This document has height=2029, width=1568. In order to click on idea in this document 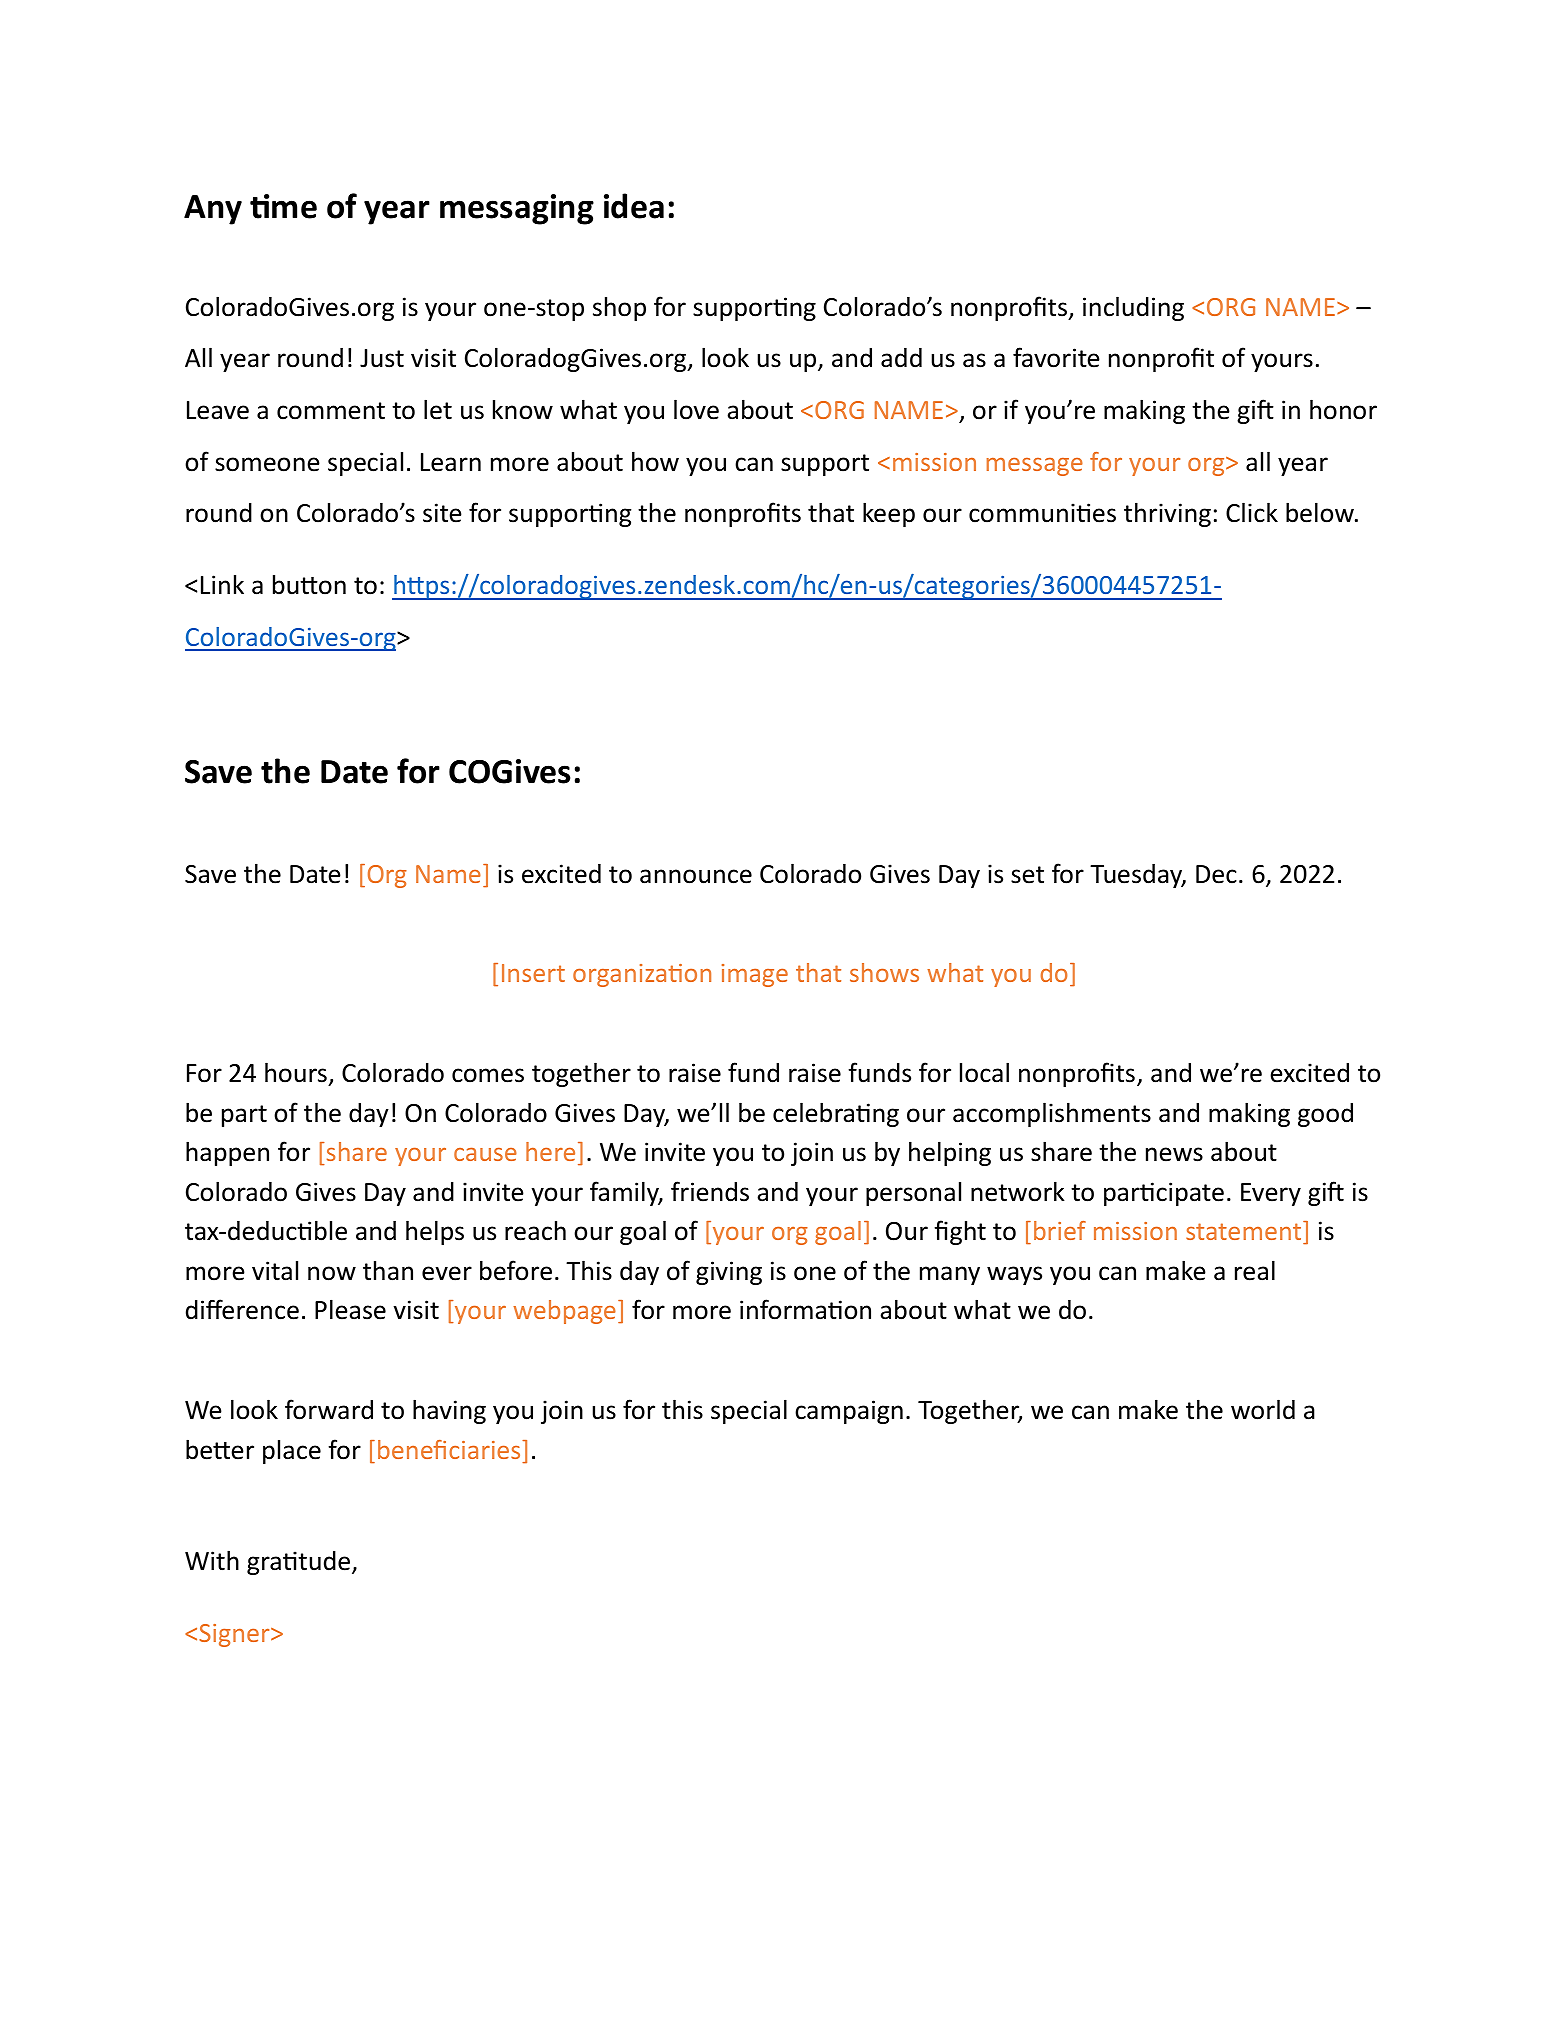, I will do `click(634, 206)`.
